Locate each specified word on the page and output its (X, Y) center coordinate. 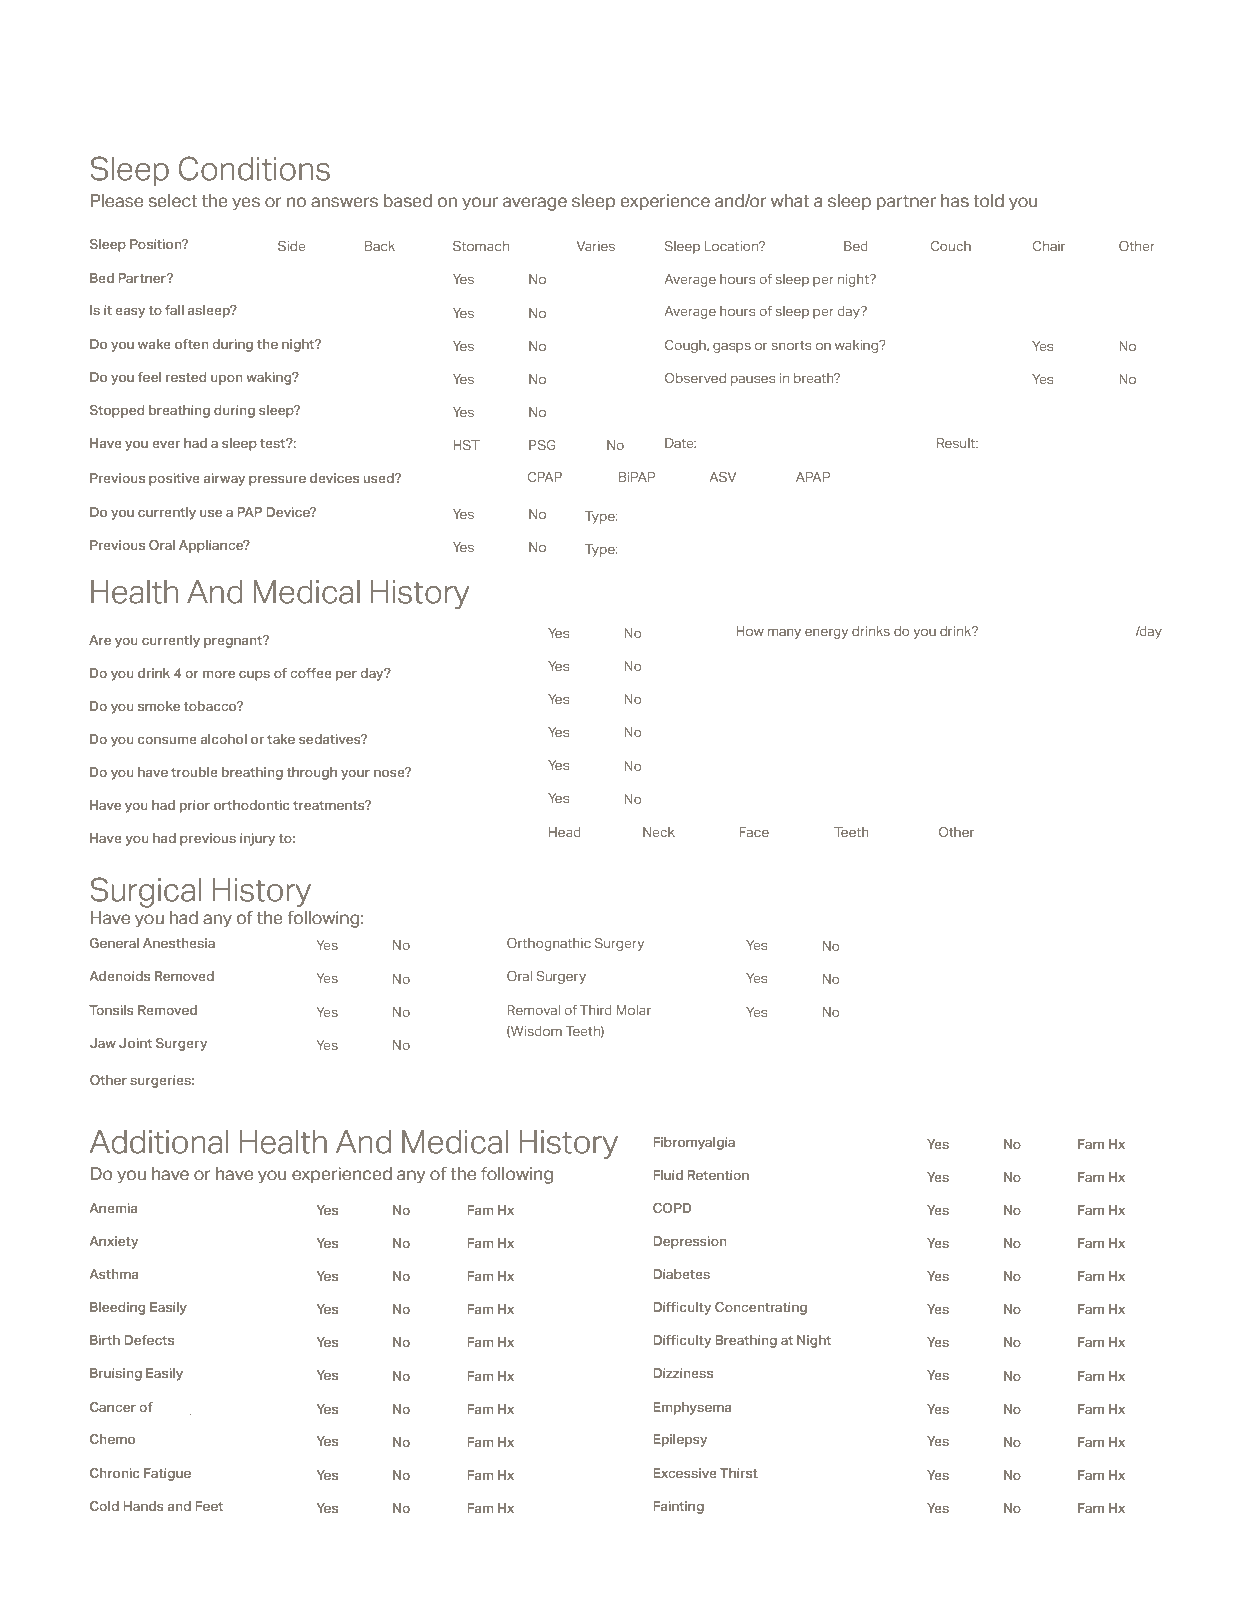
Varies (595, 246)
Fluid (668, 1175)
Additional (159, 1142)
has (955, 201)
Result (957, 443)
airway (224, 479)
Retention (718, 1175)
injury (257, 839)
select (173, 201)
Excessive (685, 1473)
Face (754, 832)
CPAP (545, 477)
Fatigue (167, 1474)
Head (565, 832)
